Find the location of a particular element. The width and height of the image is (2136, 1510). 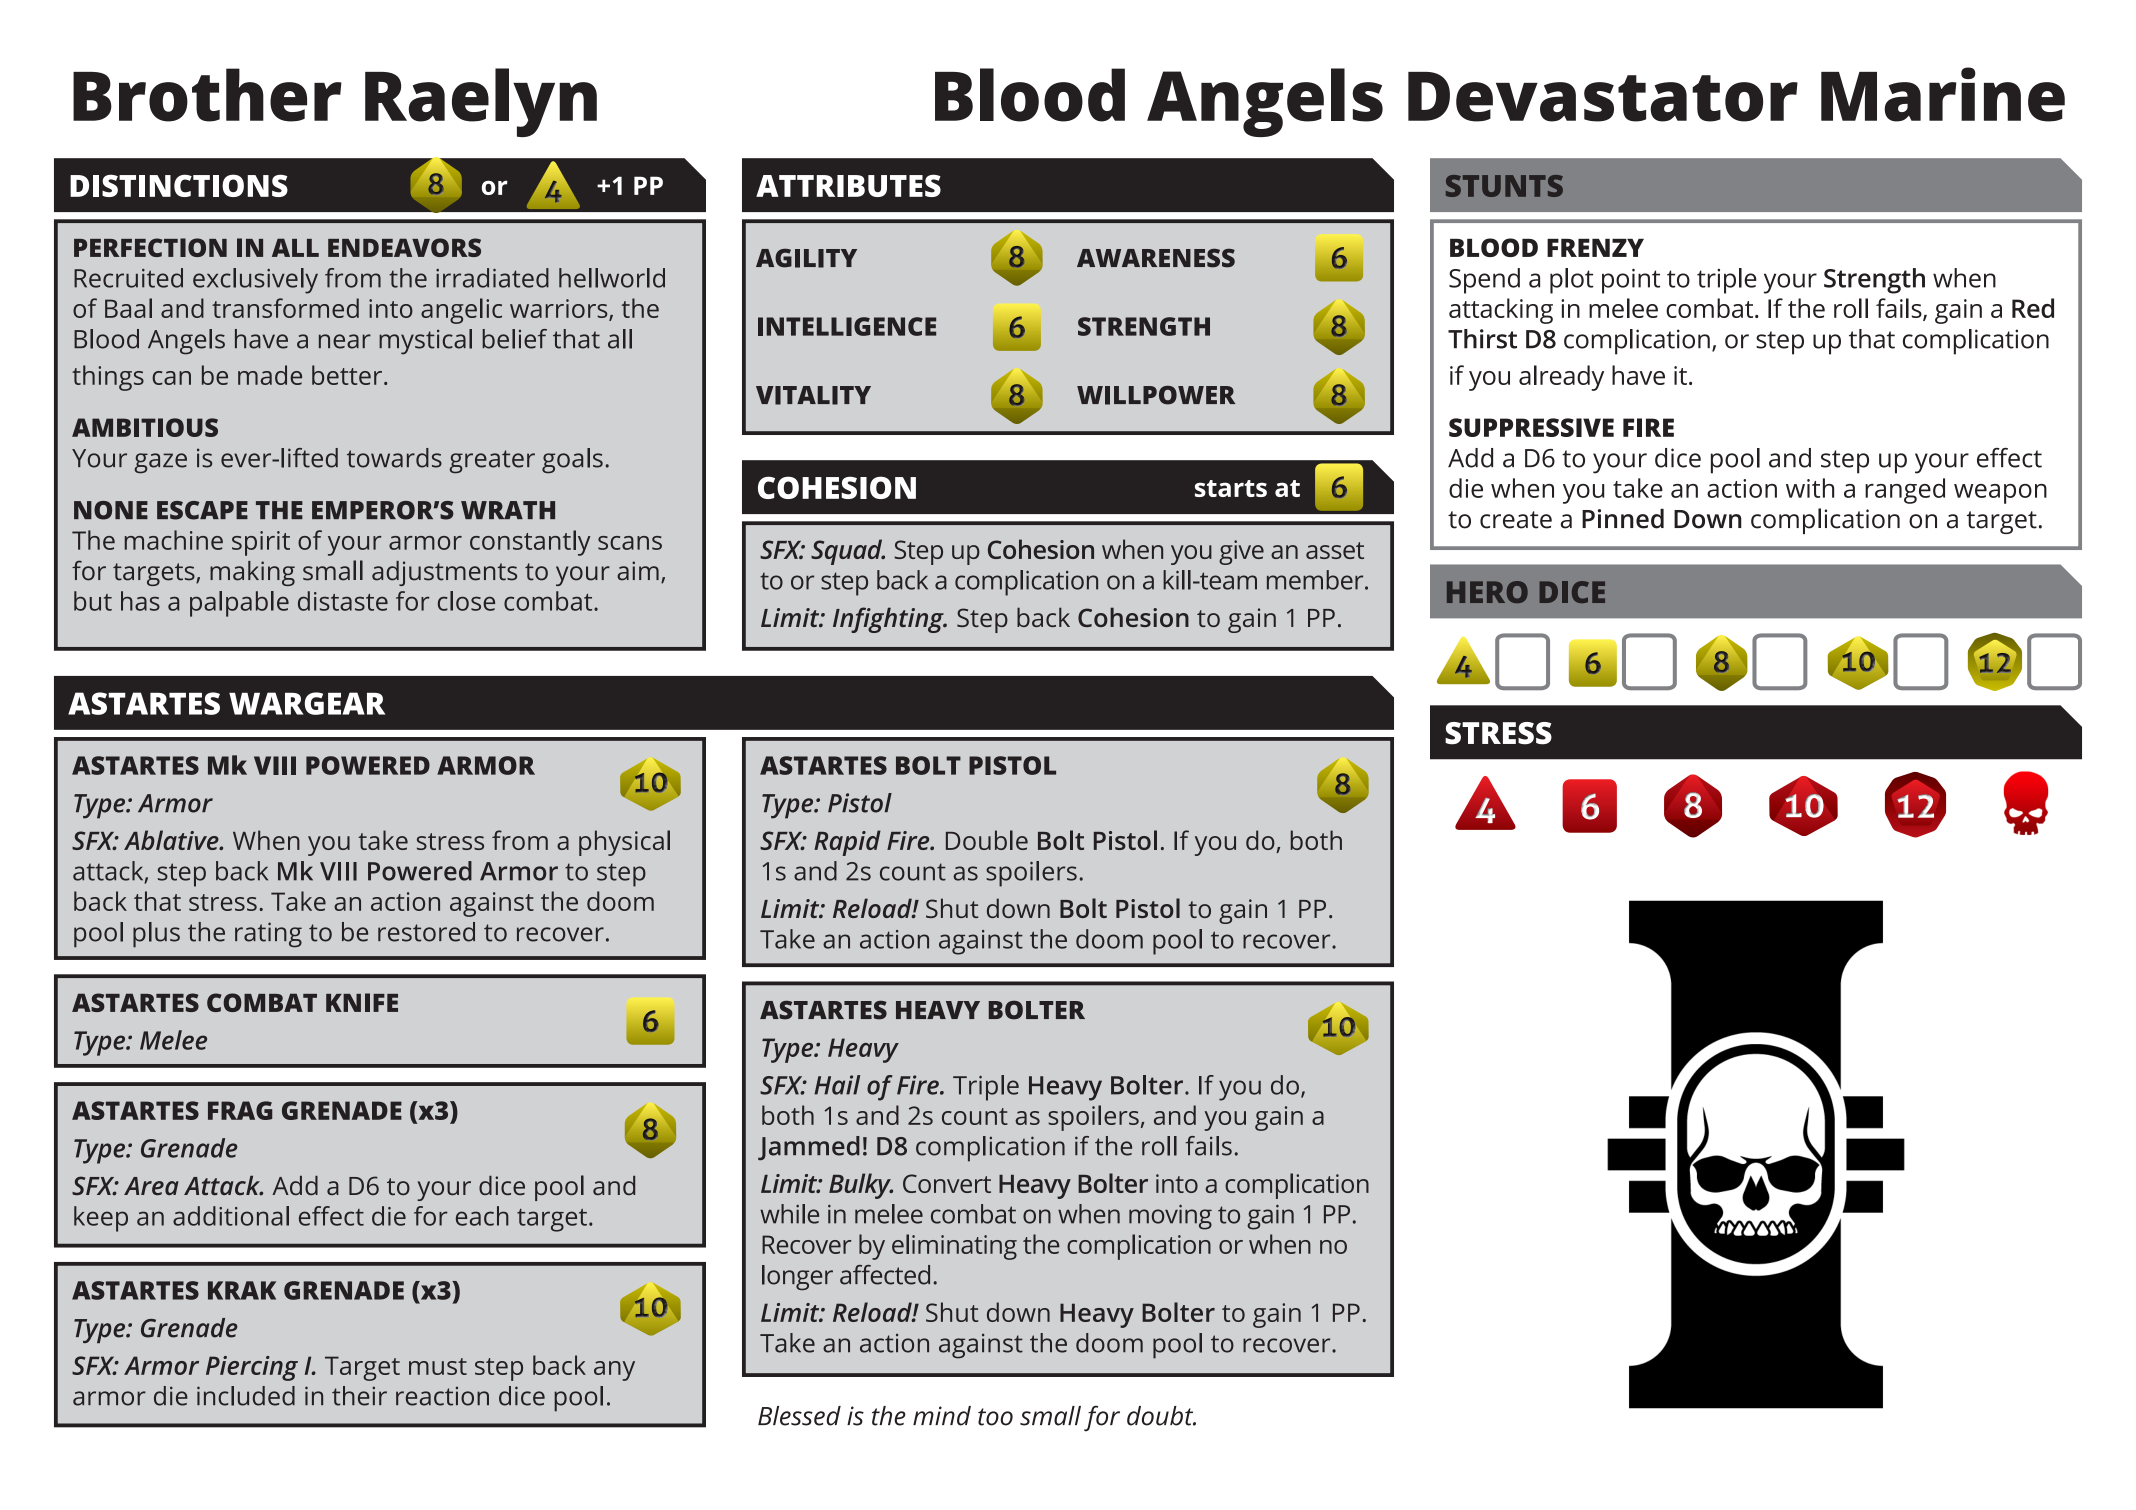

moving is located at coordinates (1170, 1217).
